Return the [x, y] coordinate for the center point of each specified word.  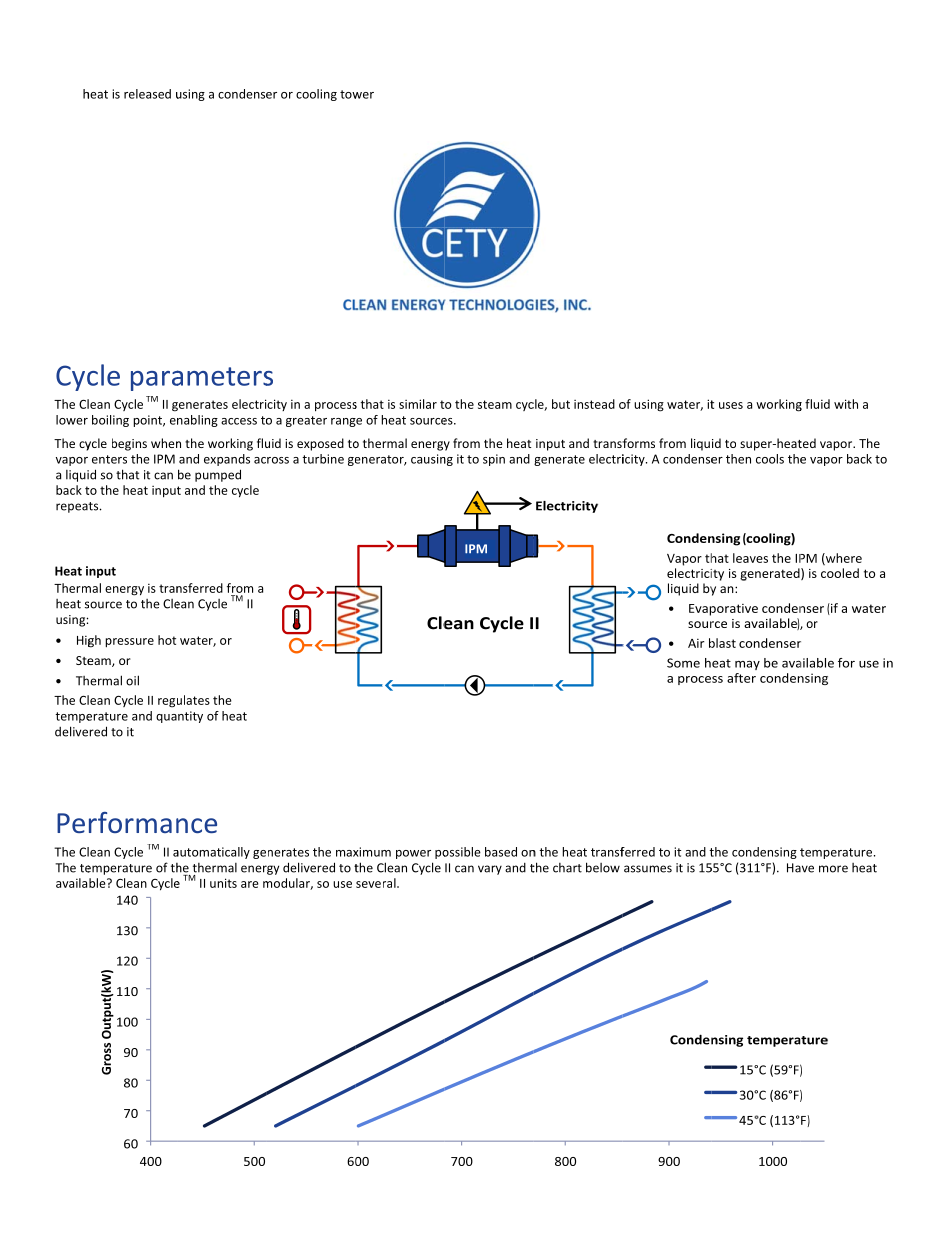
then [738, 459]
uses [731, 405]
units [223, 883]
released [147, 94]
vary [490, 870]
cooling [316, 95]
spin [494, 460]
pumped [218, 475]
